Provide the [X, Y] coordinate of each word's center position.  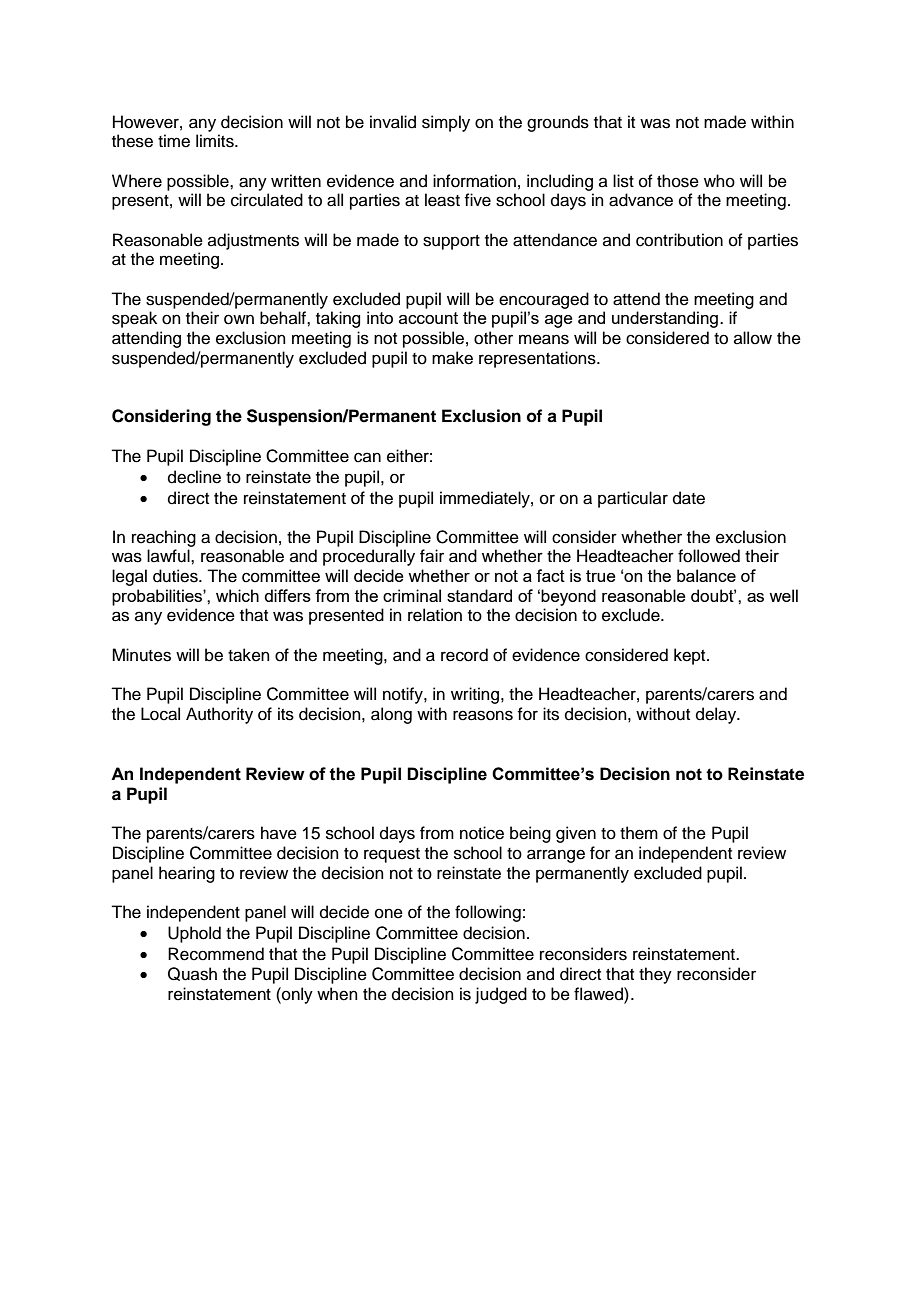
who [719, 181]
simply [446, 123]
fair [432, 556]
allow [753, 338]
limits [216, 141]
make [452, 358]
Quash [192, 974]
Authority [219, 715]
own [239, 319]
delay [717, 715]
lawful [169, 556]
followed [709, 556]
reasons [483, 715]
